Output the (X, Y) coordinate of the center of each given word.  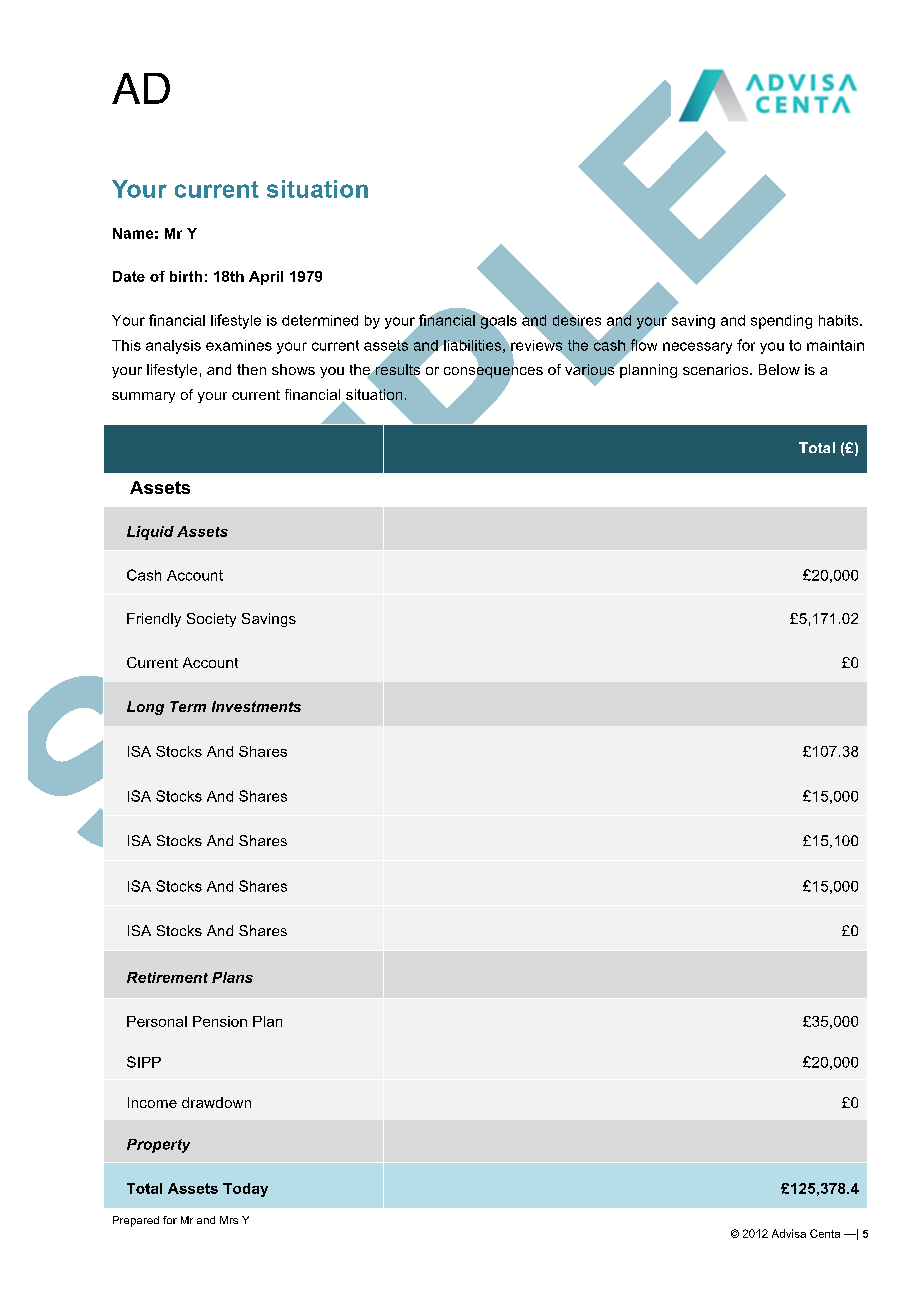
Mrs (229, 1220)
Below (779, 369)
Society (211, 620)
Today (245, 1190)
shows (293, 369)
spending (781, 322)
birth (186, 276)
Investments (256, 706)
